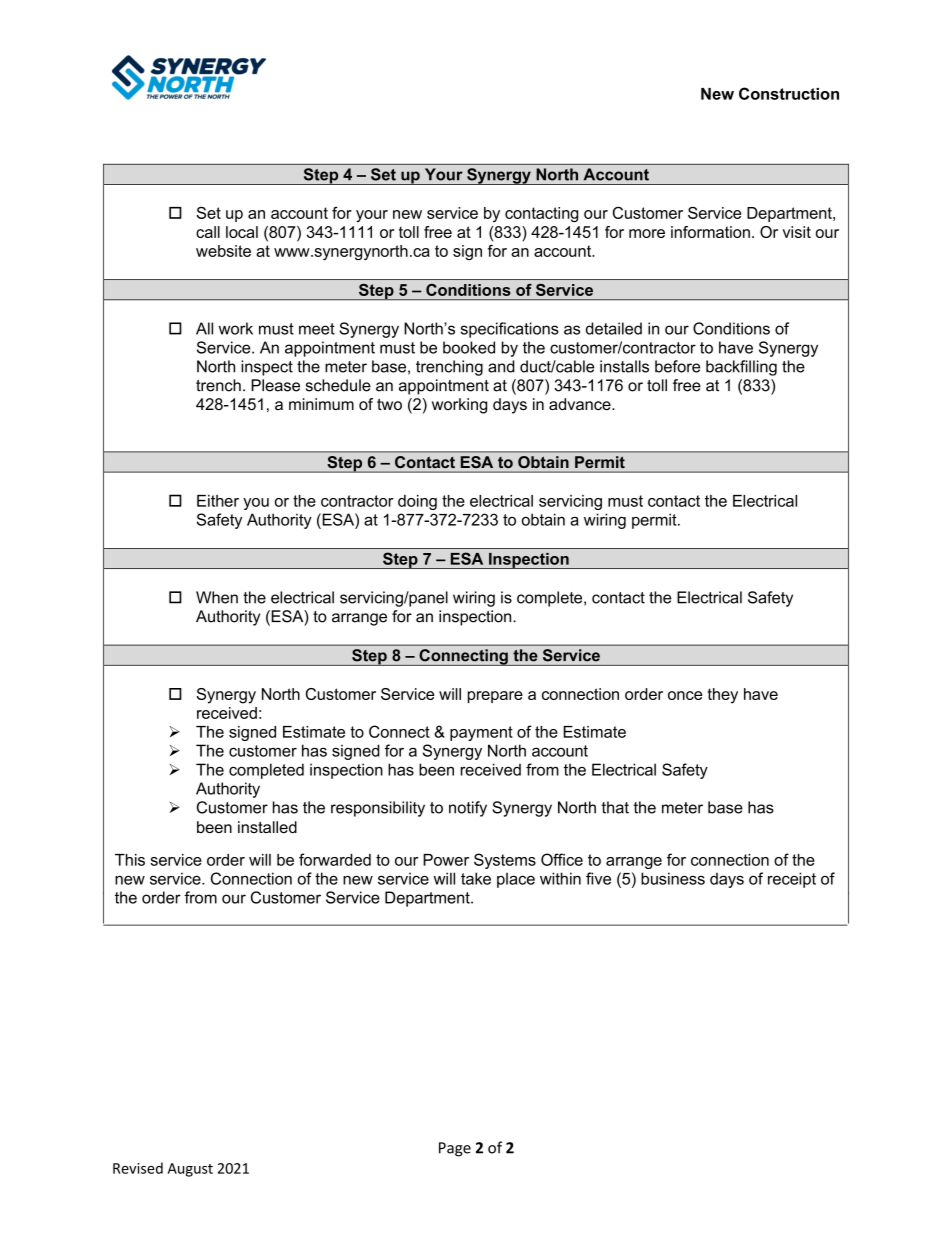 The height and width of the screenshot is (1233, 952). I want to click on backfilling, so click(741, 368).
